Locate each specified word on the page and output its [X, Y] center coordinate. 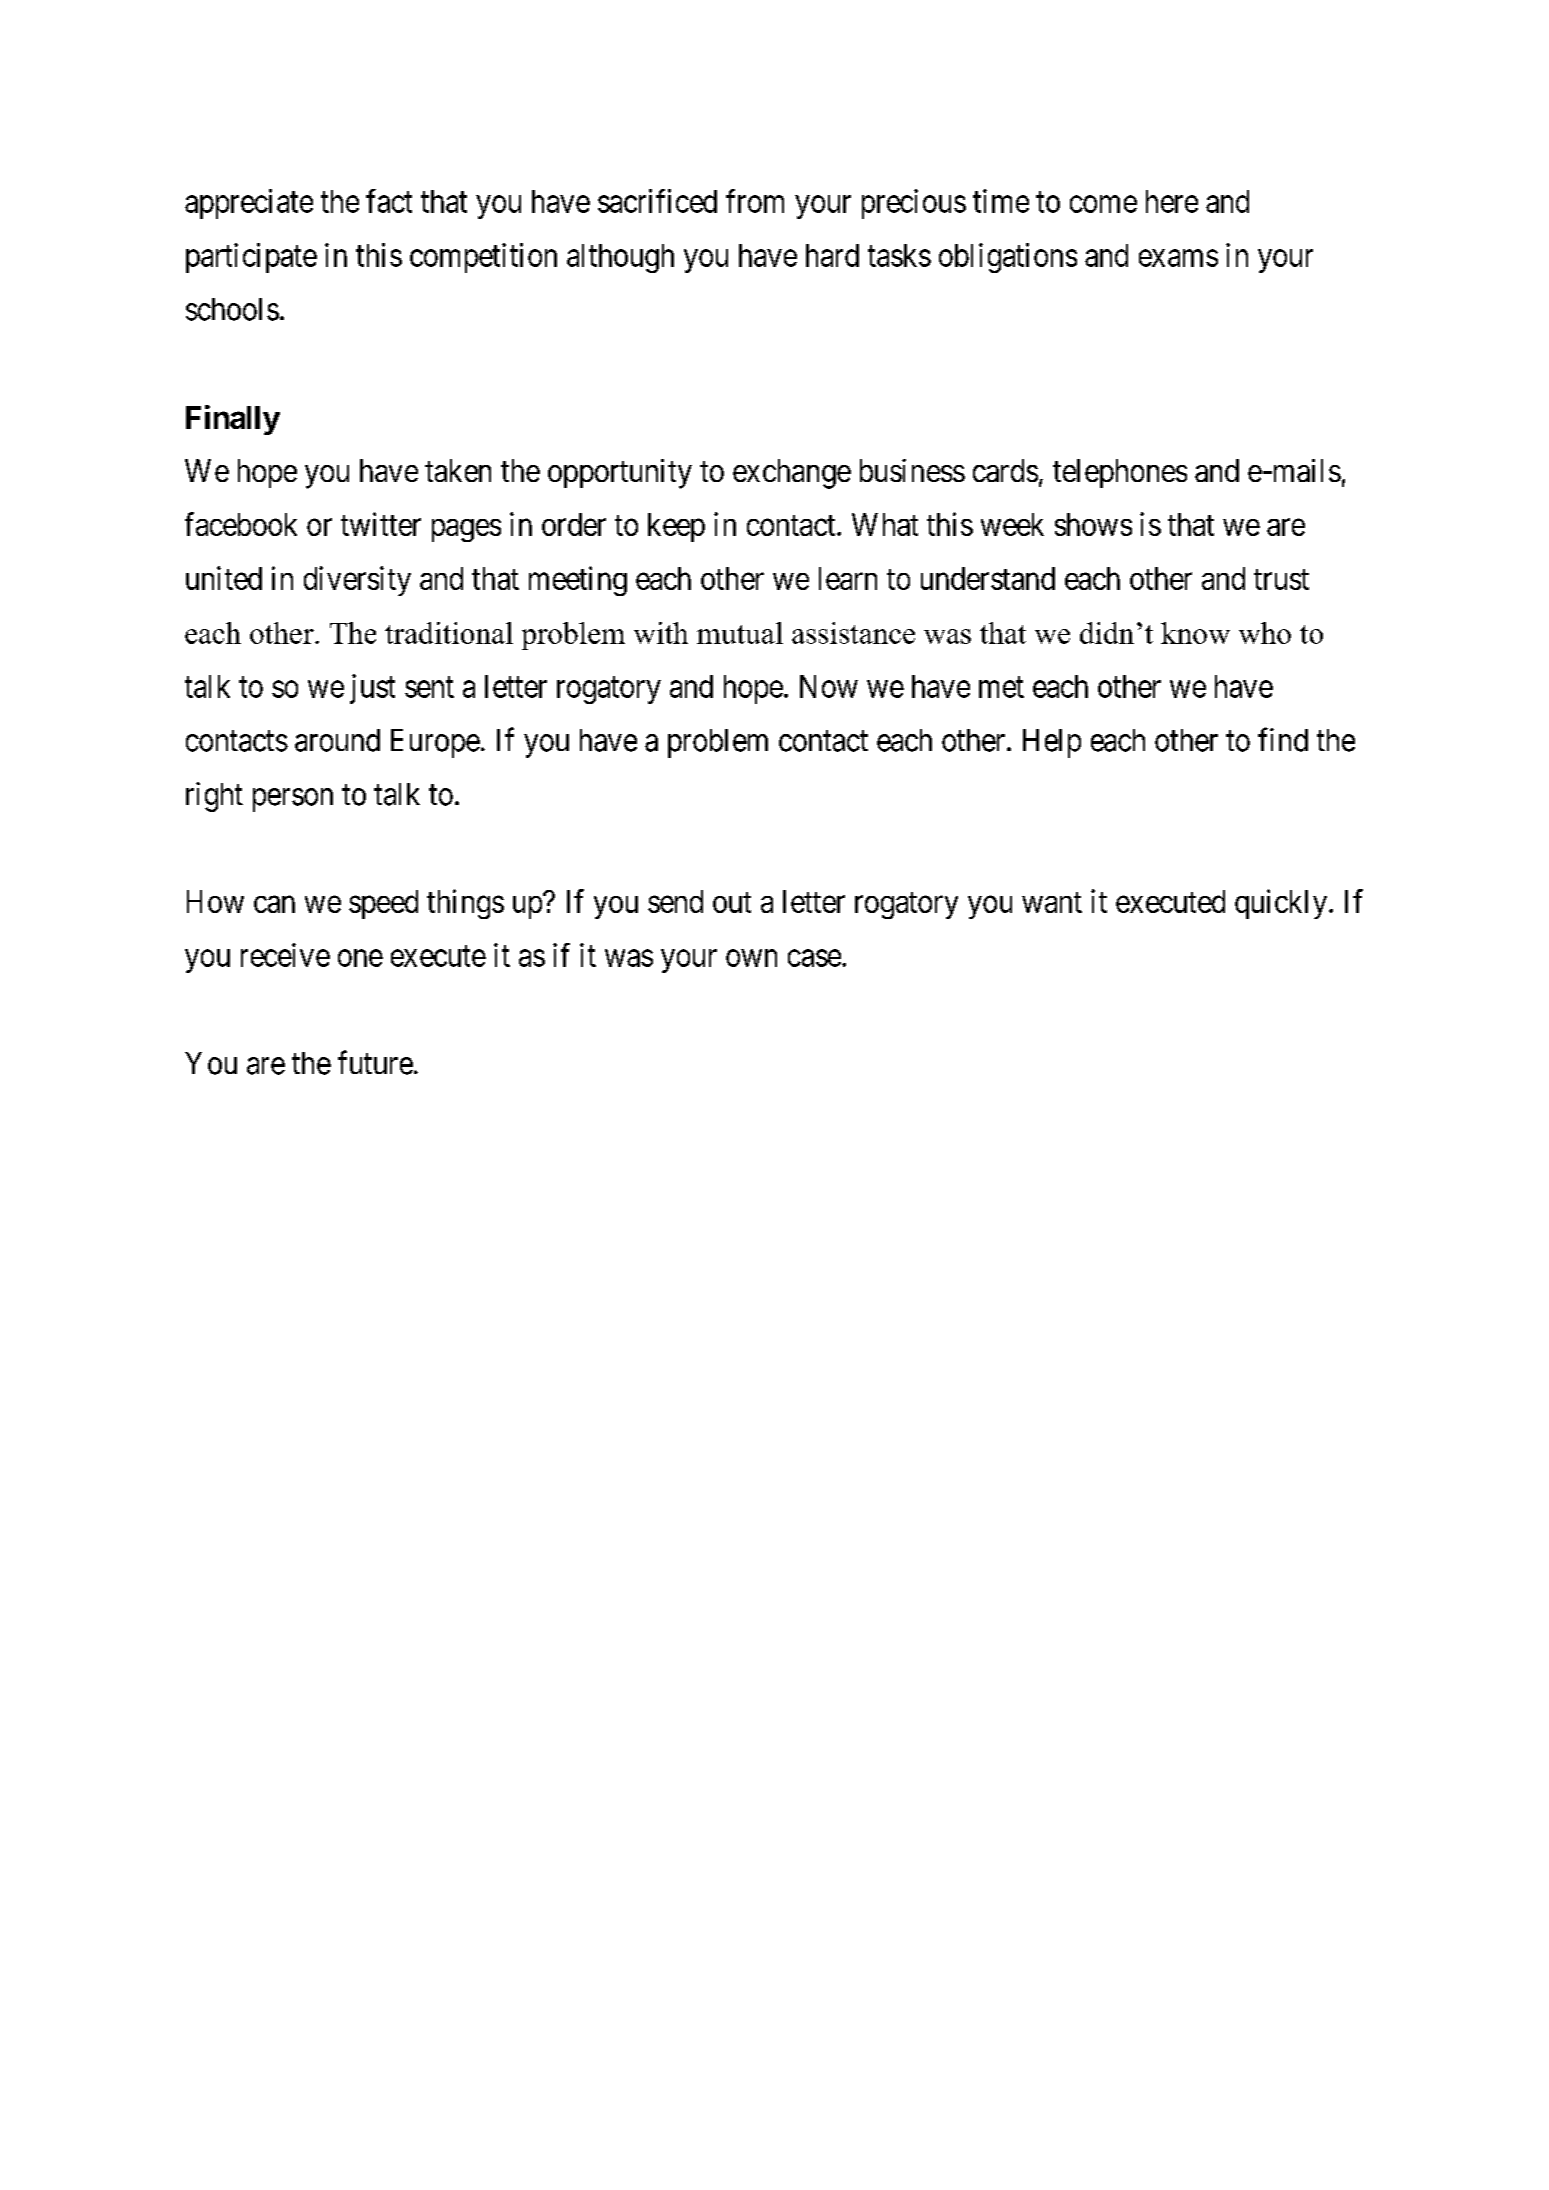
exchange [792, 474]
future [375, 1062]
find [1283, 739]
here [1172, 201]
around [337, 740]
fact [389, 201]
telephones [1120, 473]
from [755, 201]
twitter [381, 524]
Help [1052, 743]
